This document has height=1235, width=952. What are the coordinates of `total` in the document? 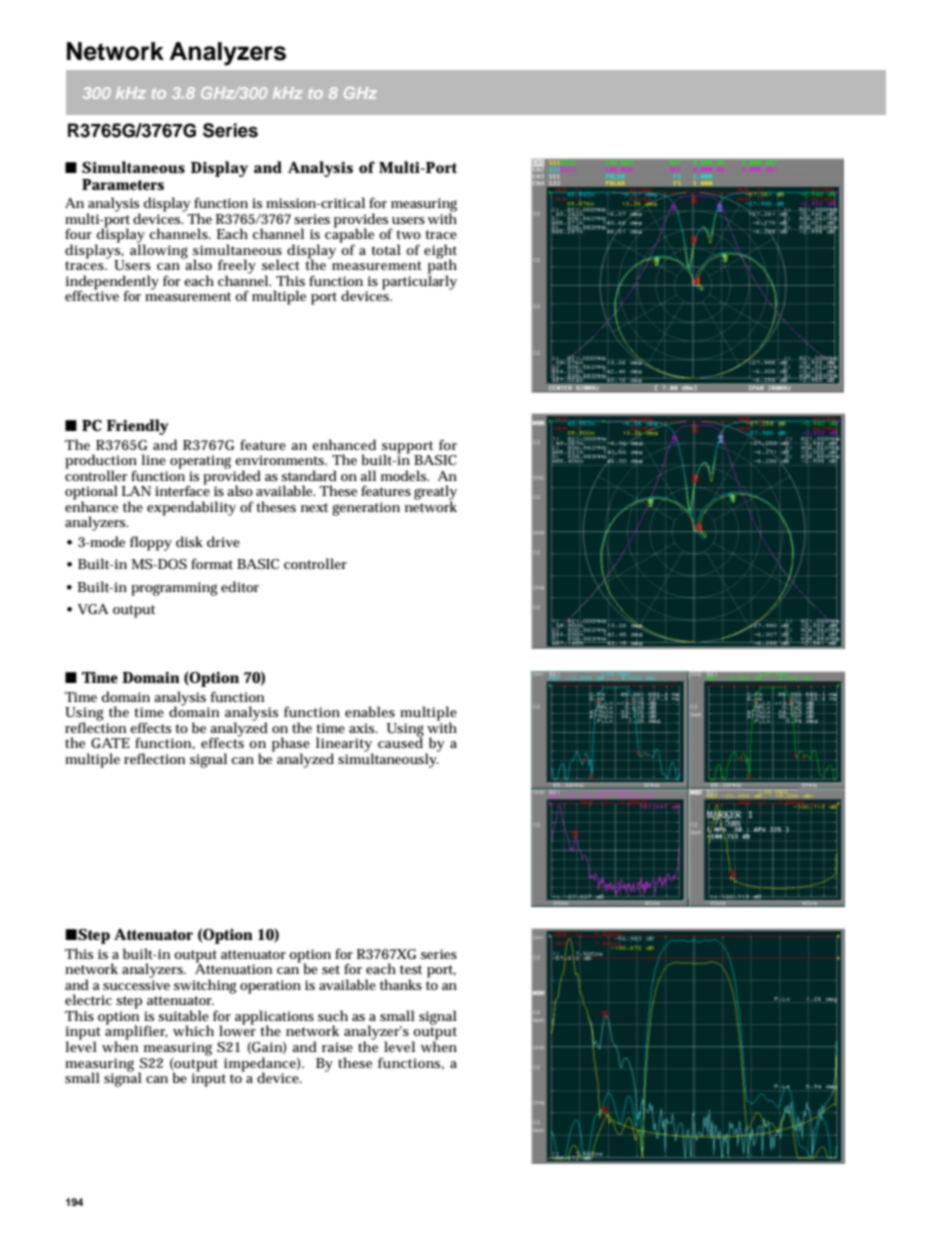 It's located at (386, 249).
